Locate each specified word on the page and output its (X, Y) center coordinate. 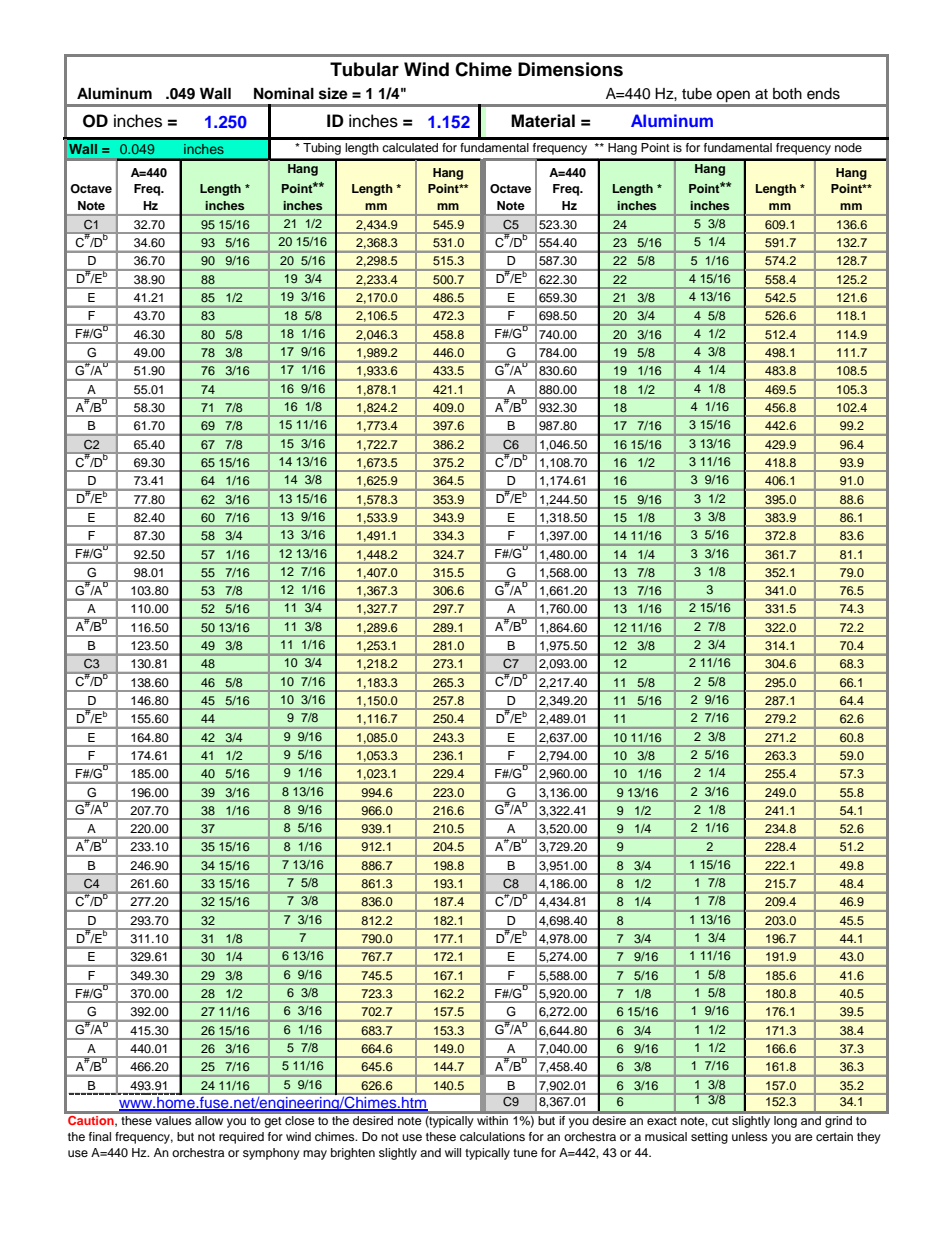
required (241, 1138)
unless (750, 1136)
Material (543, 121)
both (787, 94)
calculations (492, 1136)
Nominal (284, 93)
